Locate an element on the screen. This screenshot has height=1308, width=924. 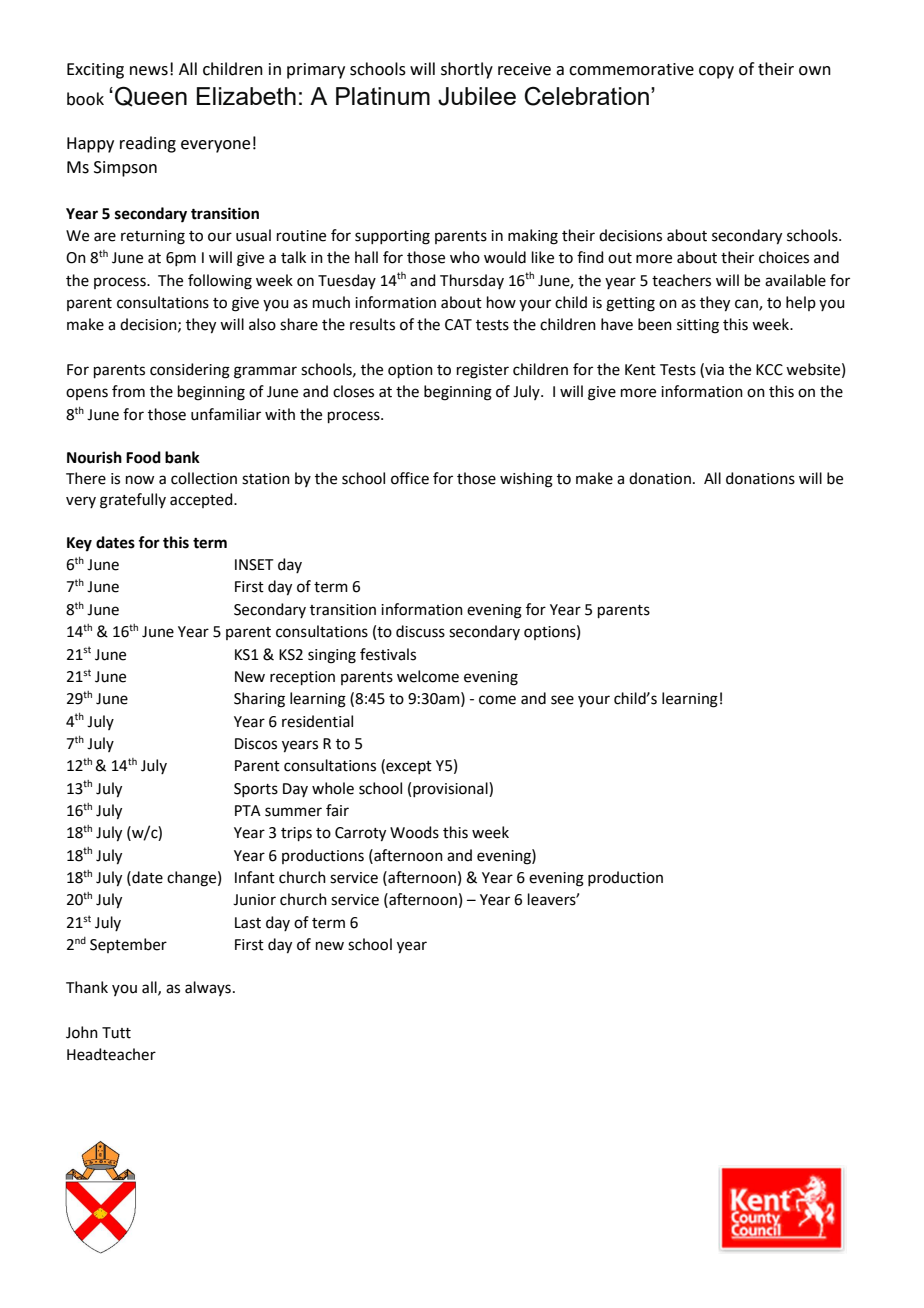
wishing is located at coordinates (526, 480).
